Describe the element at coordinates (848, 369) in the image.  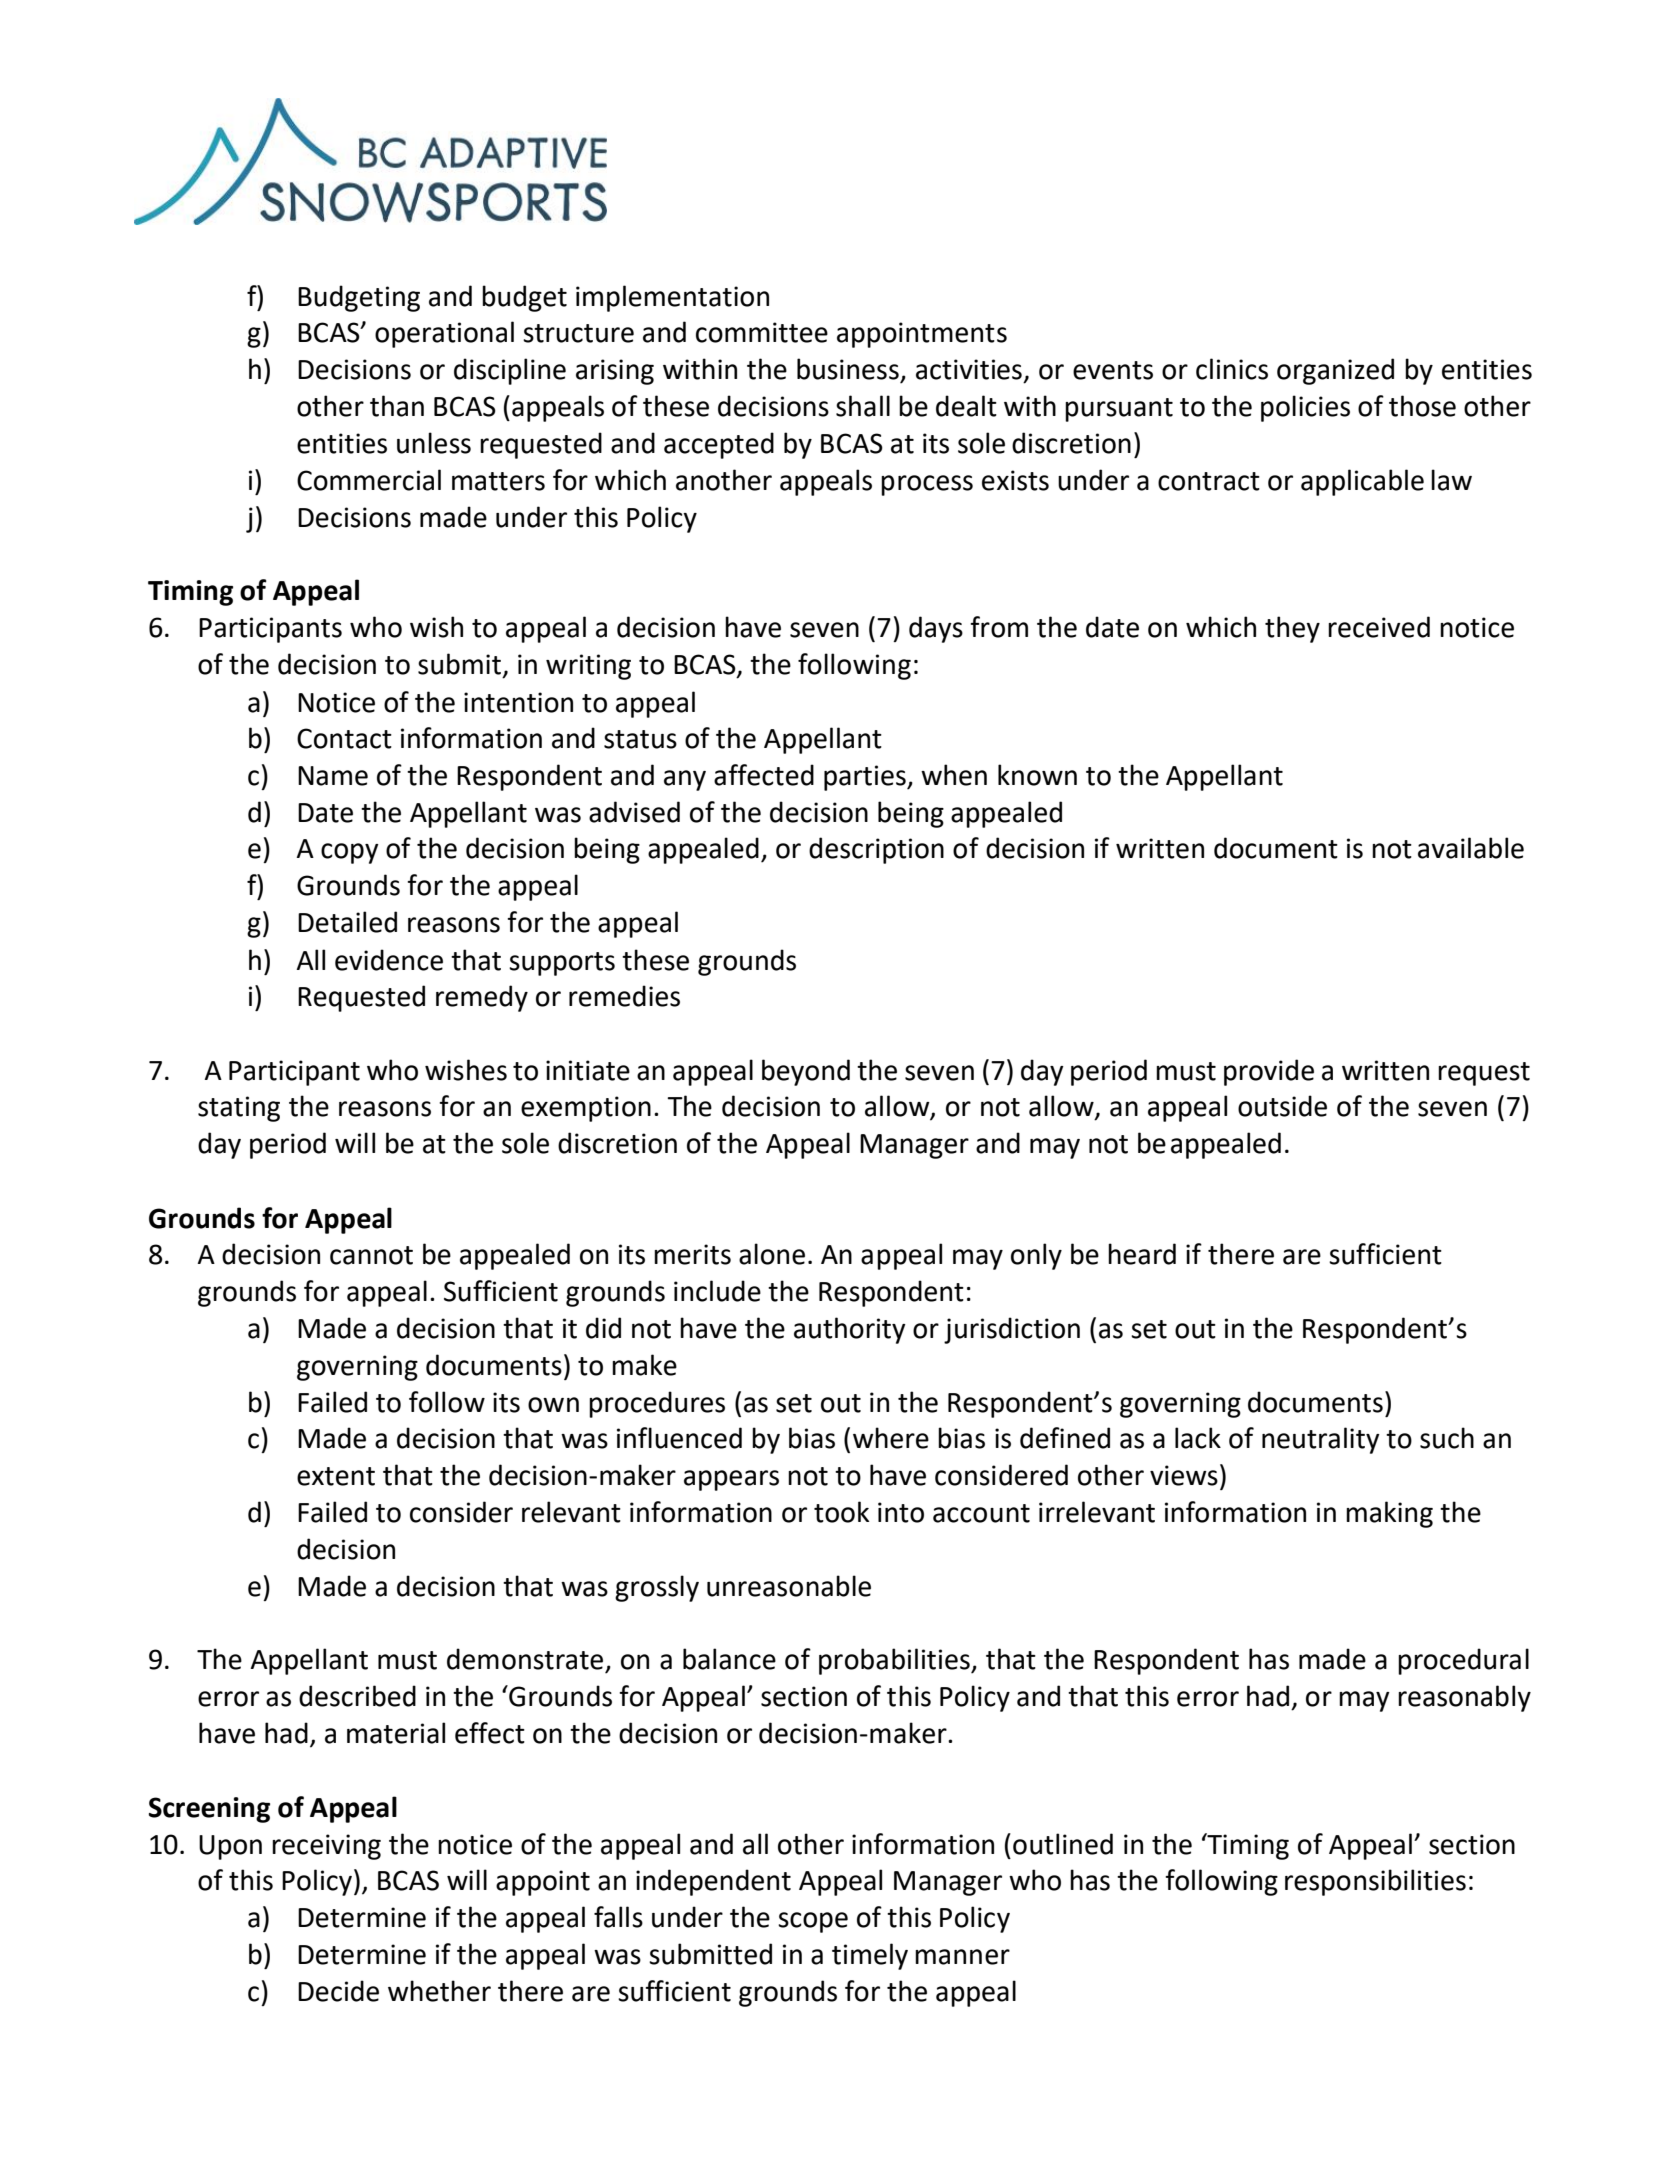
I see `business` at that location.
